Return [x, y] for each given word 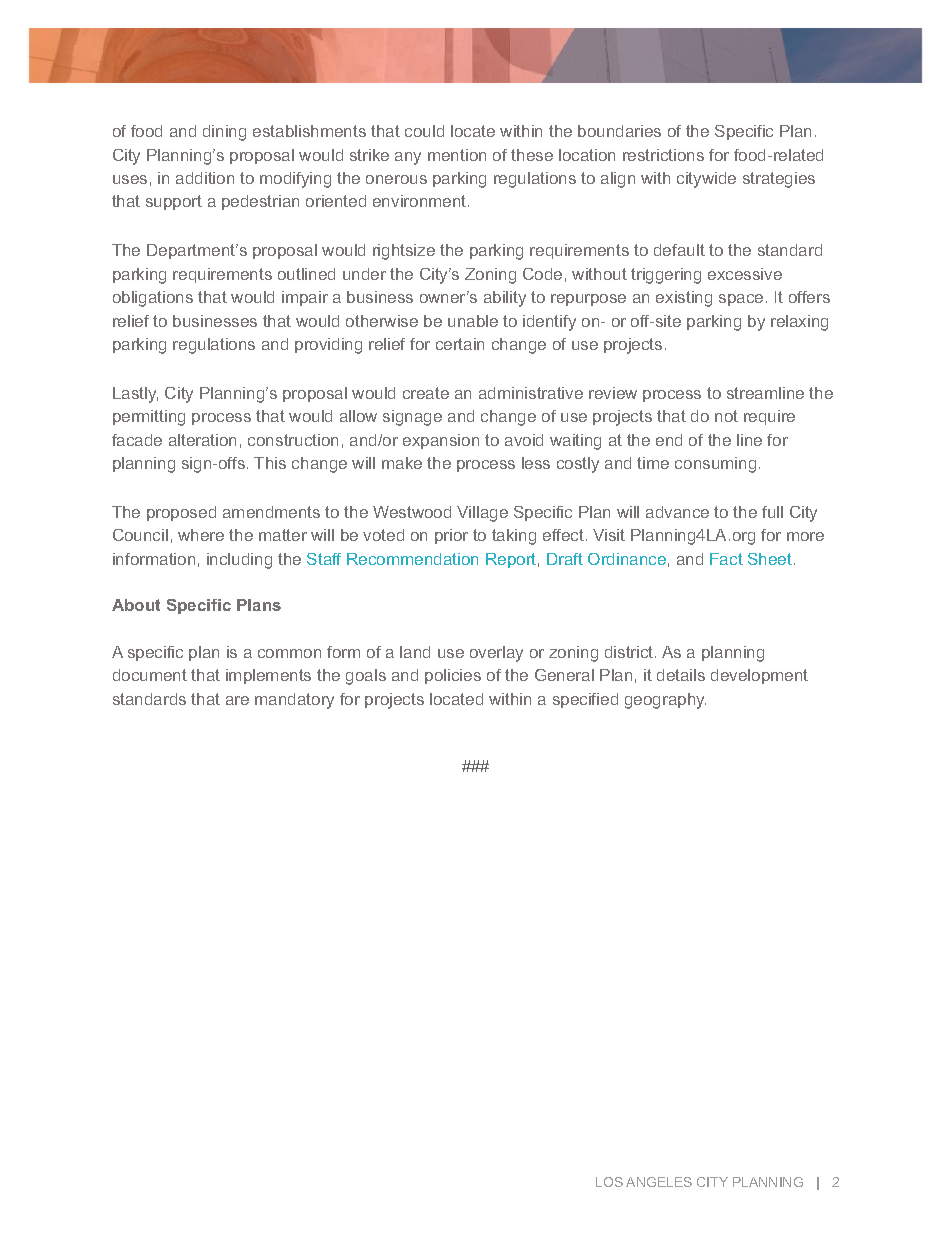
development [759, 676]
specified [585, 700]
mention [457, 155]
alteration [202, 440]
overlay [496, 654]
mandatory [294, 701]
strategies [779, 180]
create [426, 393]
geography [665, 701]
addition [205, 178]
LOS [609, 1182]
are [237, 700]
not [726, 416]
